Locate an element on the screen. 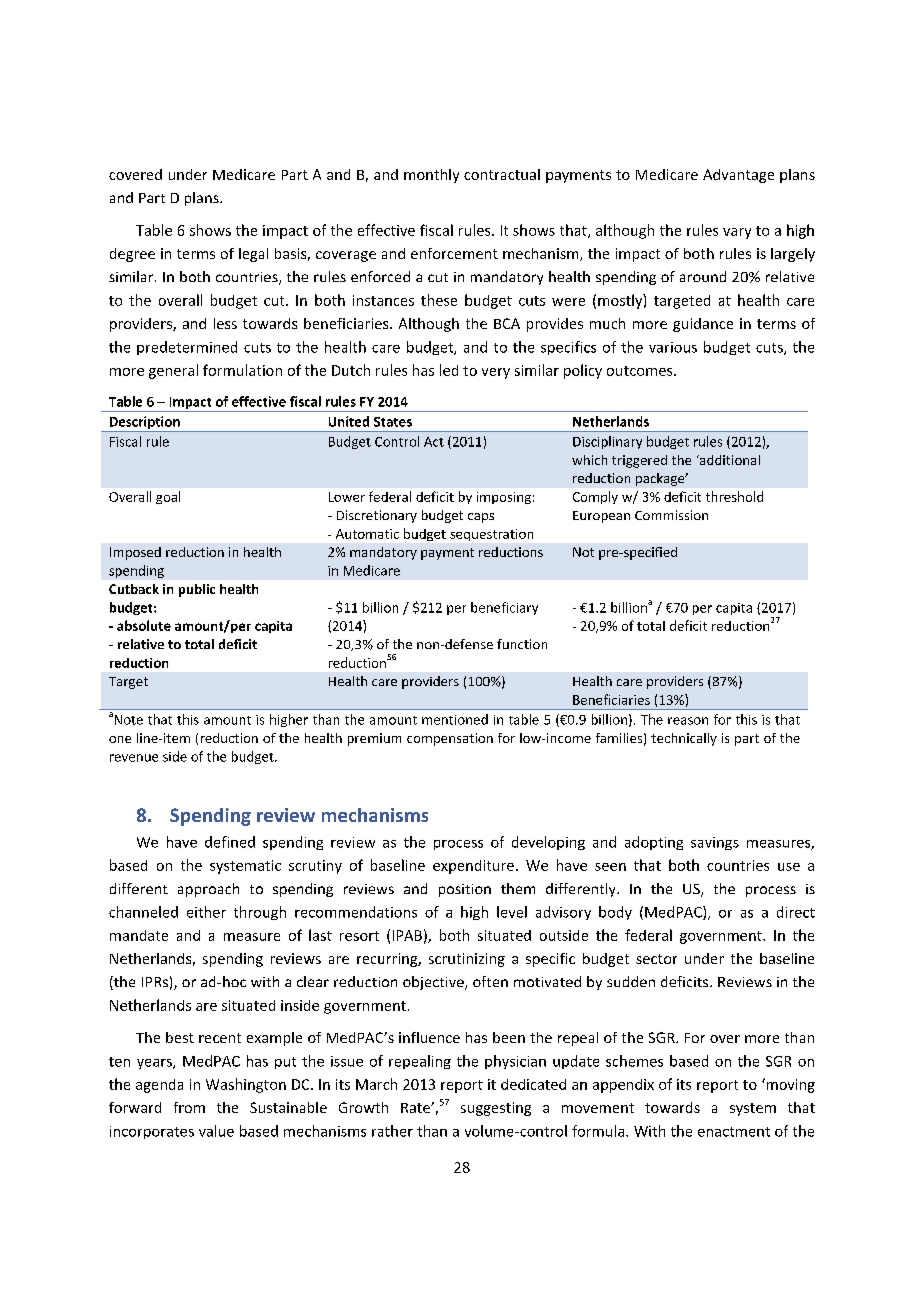  threshold is located at coordinates (734, 496).
